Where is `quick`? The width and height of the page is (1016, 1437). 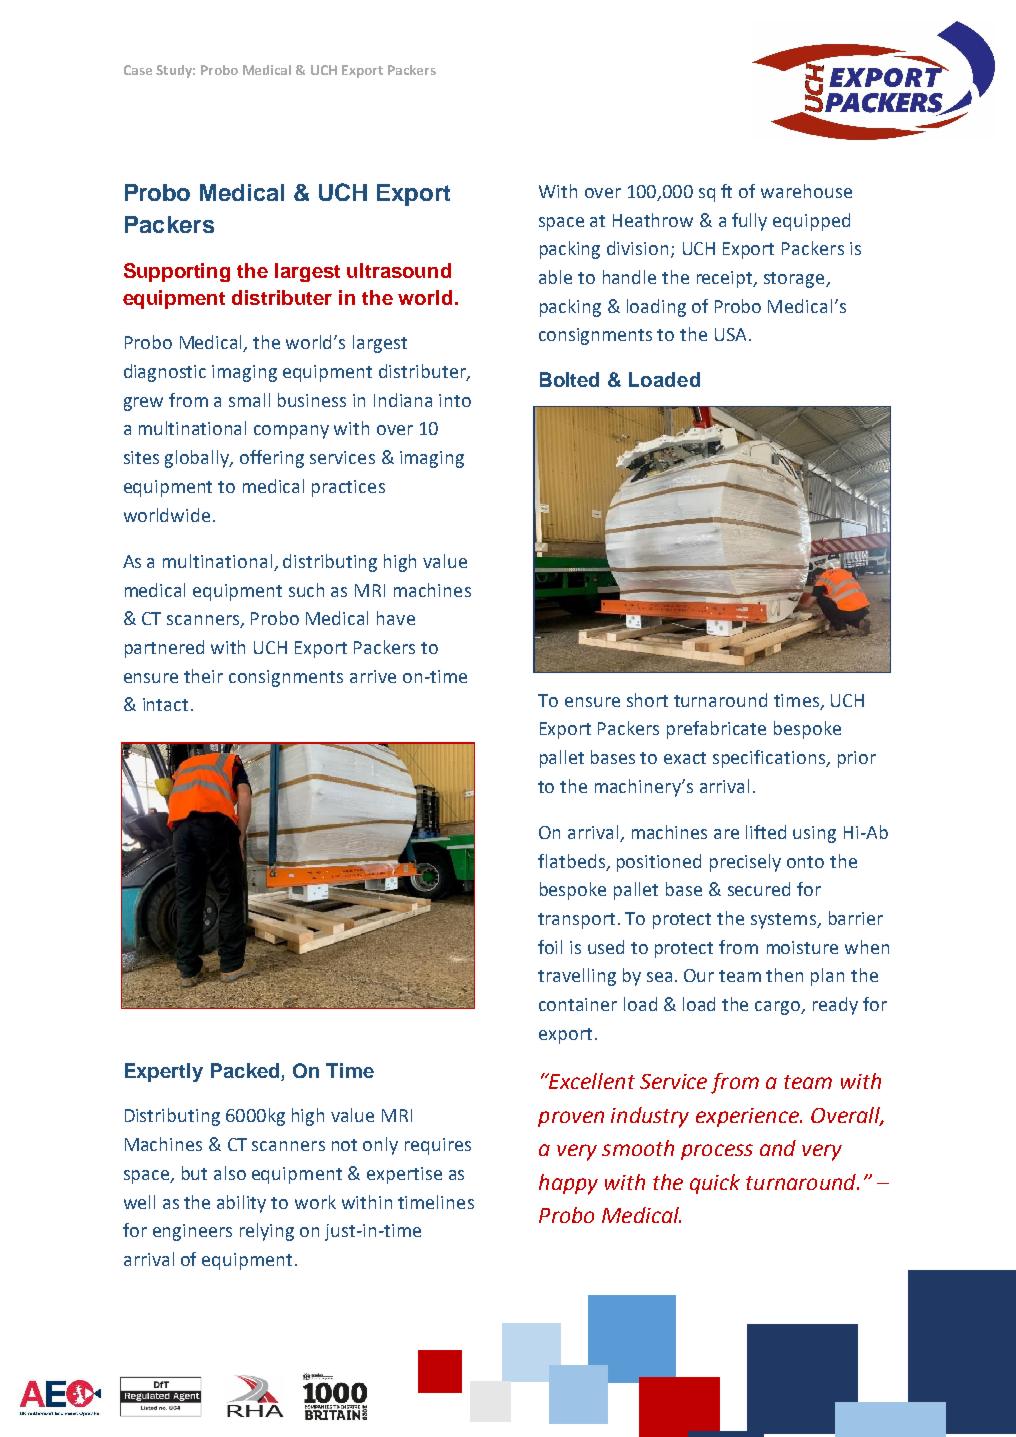 quick is located at coordinates (715, 1184).
